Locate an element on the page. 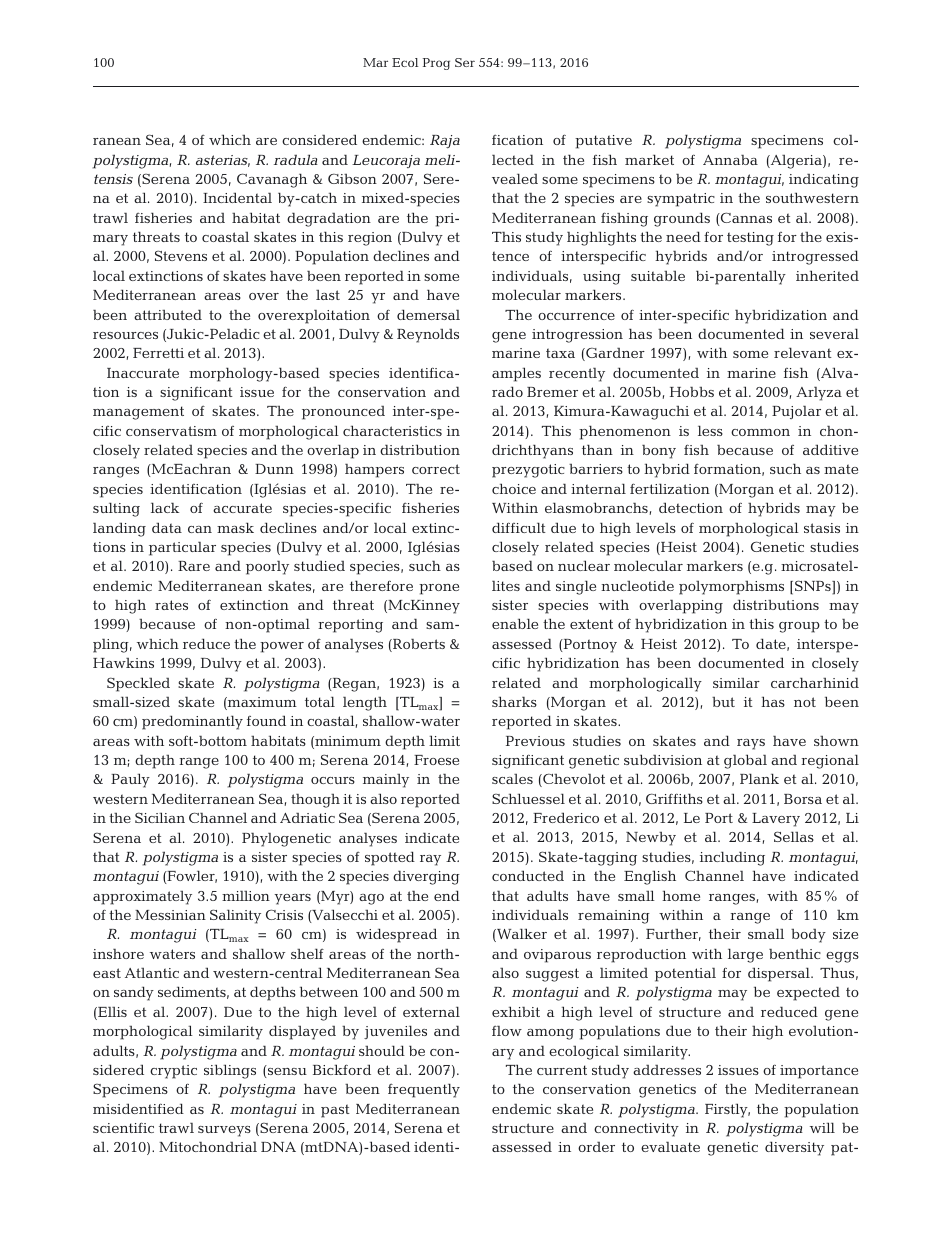 This document has height=1257, width=952. indicating is located at coordinates (824, 181).
